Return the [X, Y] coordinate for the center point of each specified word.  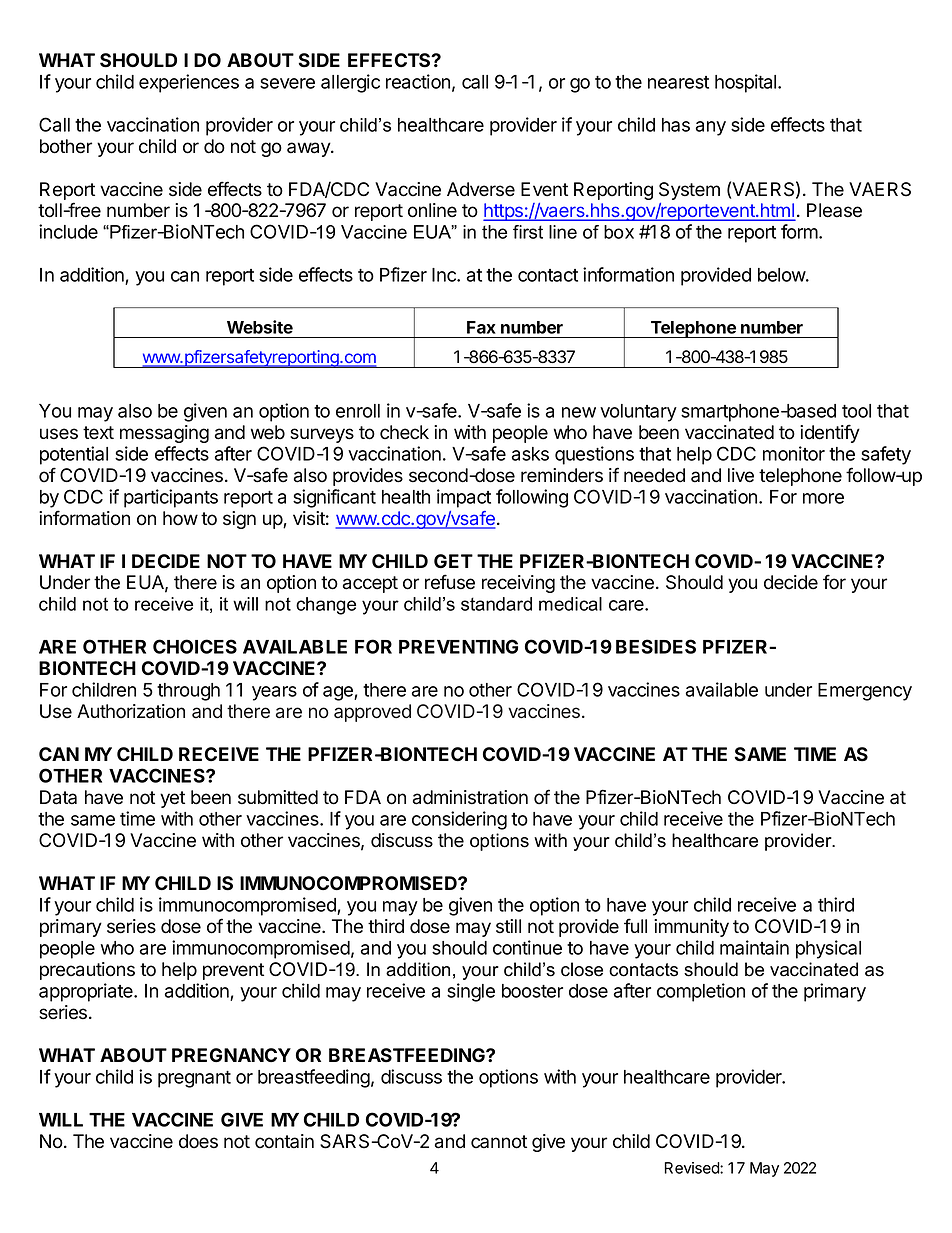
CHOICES [195, 646]
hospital [747, 83]
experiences [189, 83]
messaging [164, 434]
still [508, 926]
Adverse [481, 189]
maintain [754, 947]
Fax [481, 327]
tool [856, 411]
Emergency [865, 692]
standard [496, 604]
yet [172, 799]
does [198, 1141]
